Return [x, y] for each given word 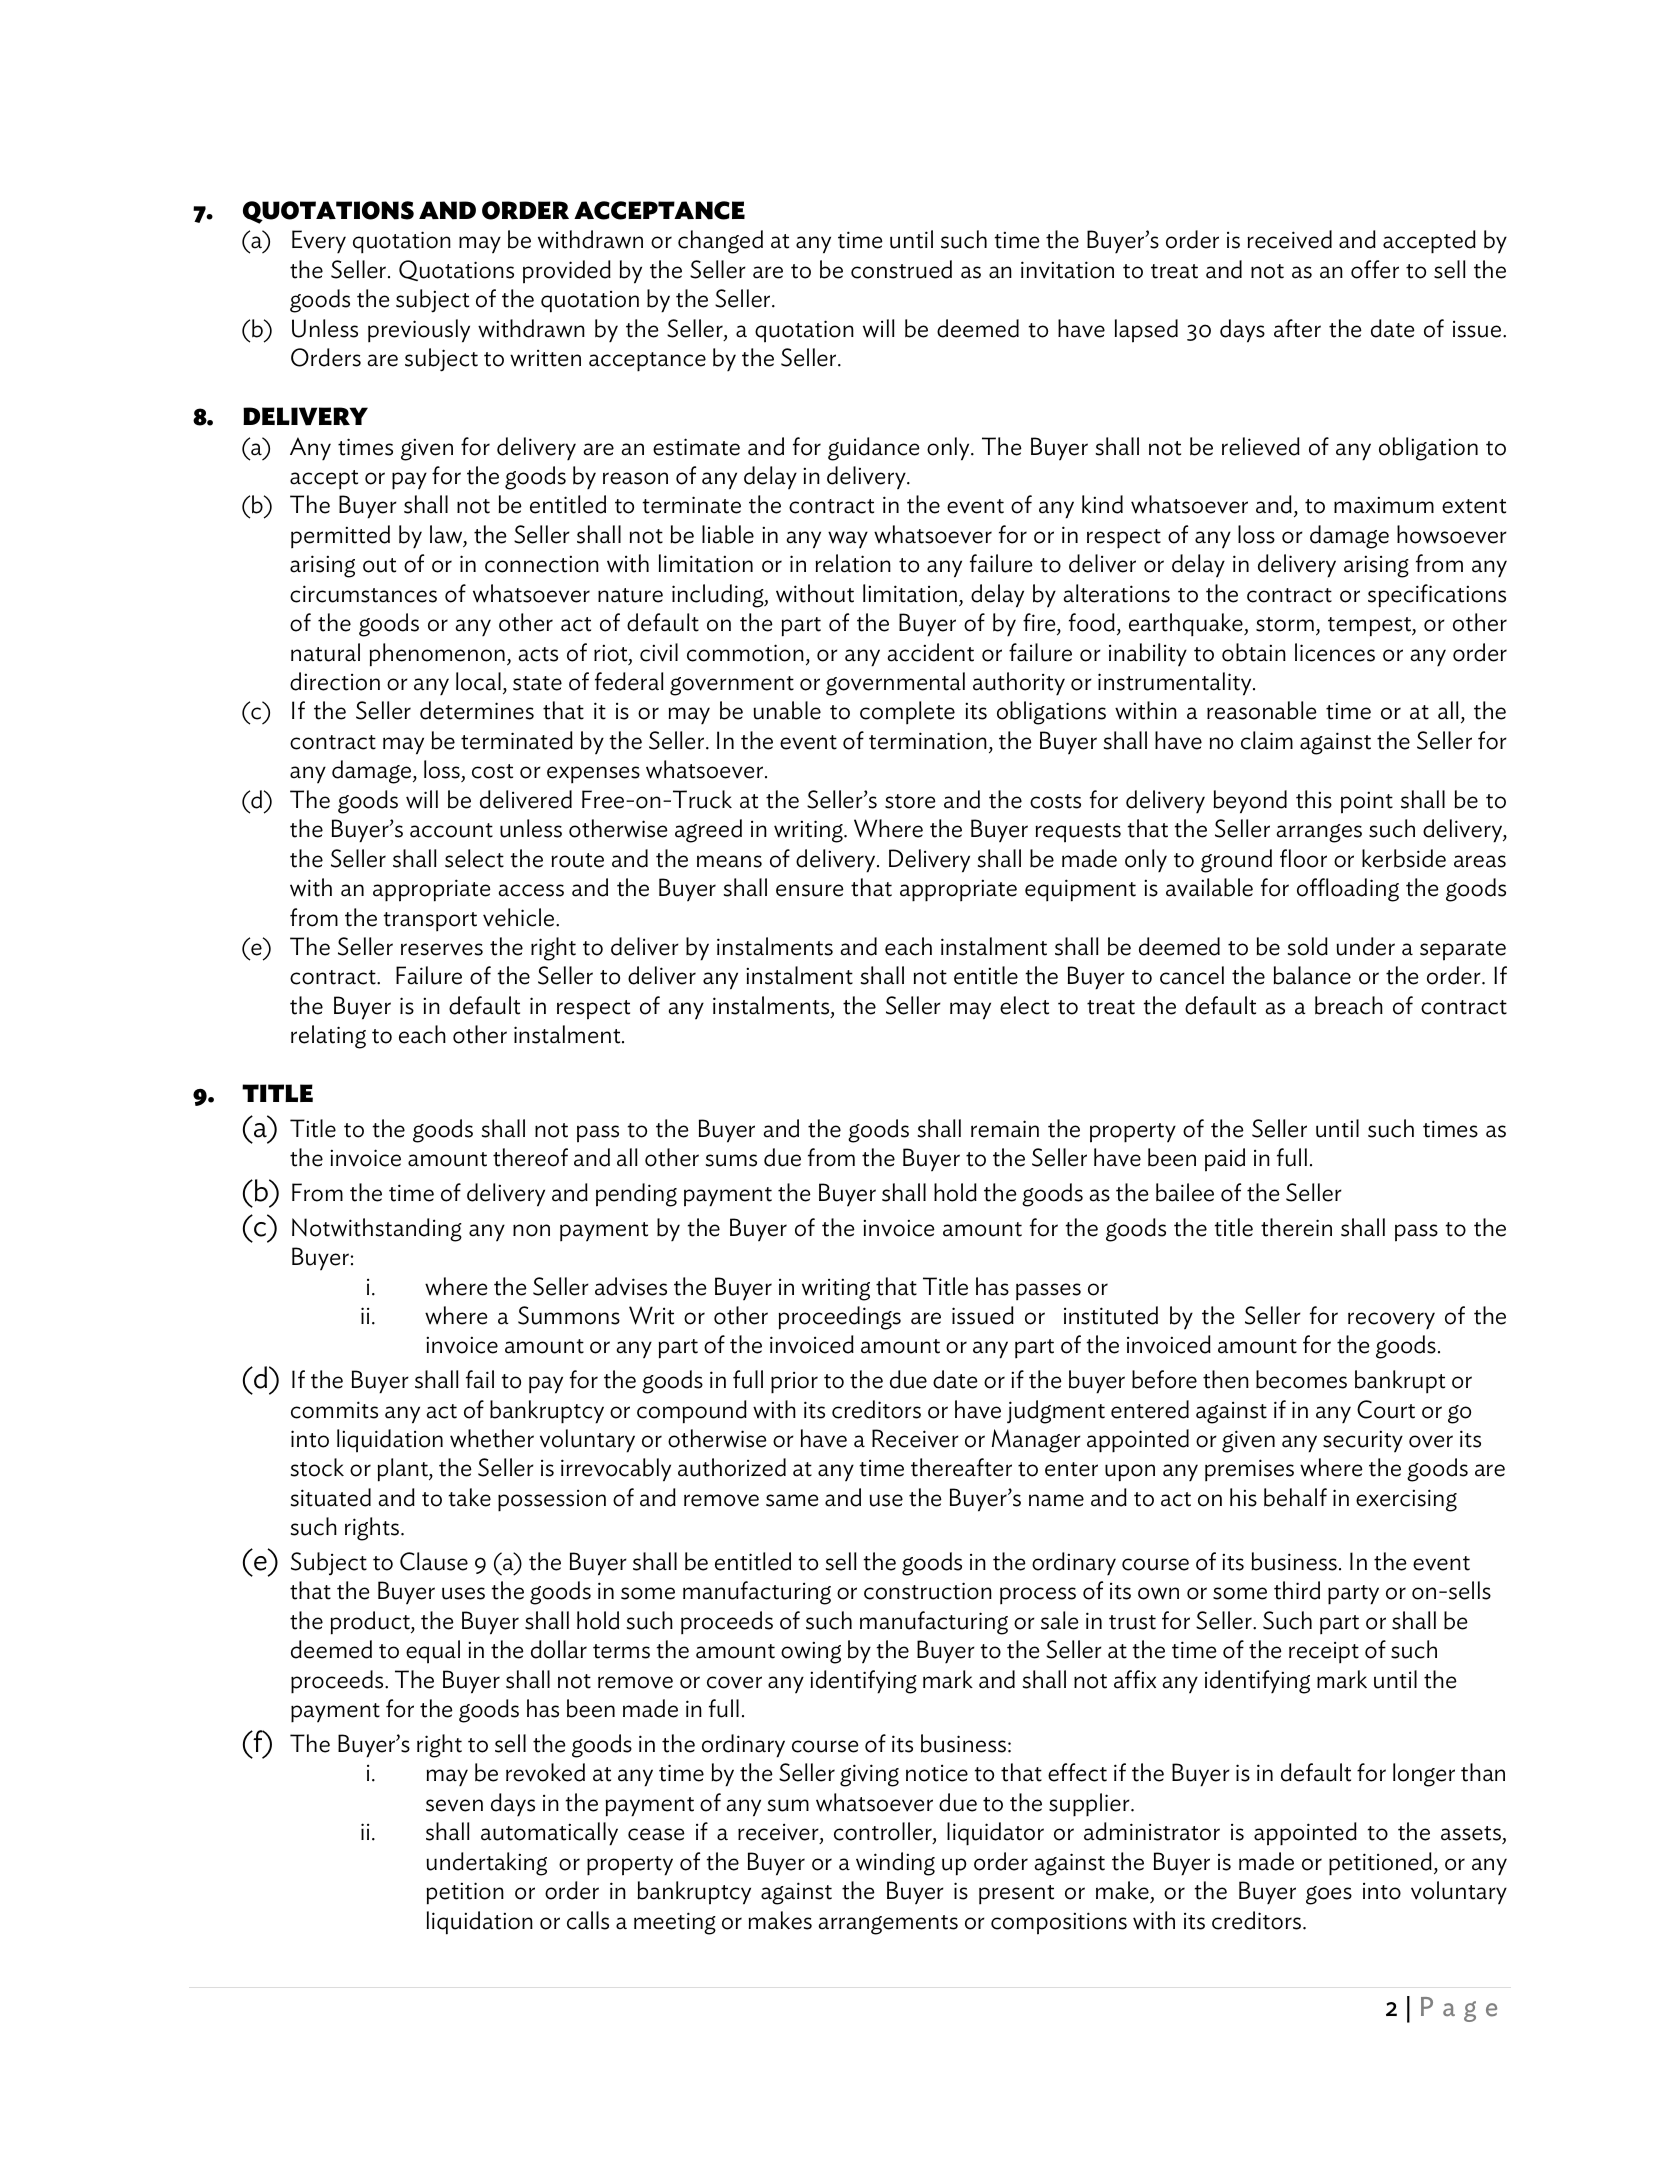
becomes [1301, 1379]
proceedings [839, 1318]
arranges [1319, 833]
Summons [569, 1315]
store [910, 801]
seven [454, 1805]
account [451, 830]
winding [895, 1864]
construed [901, 269]
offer [1375, 269]
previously [419, 331]
